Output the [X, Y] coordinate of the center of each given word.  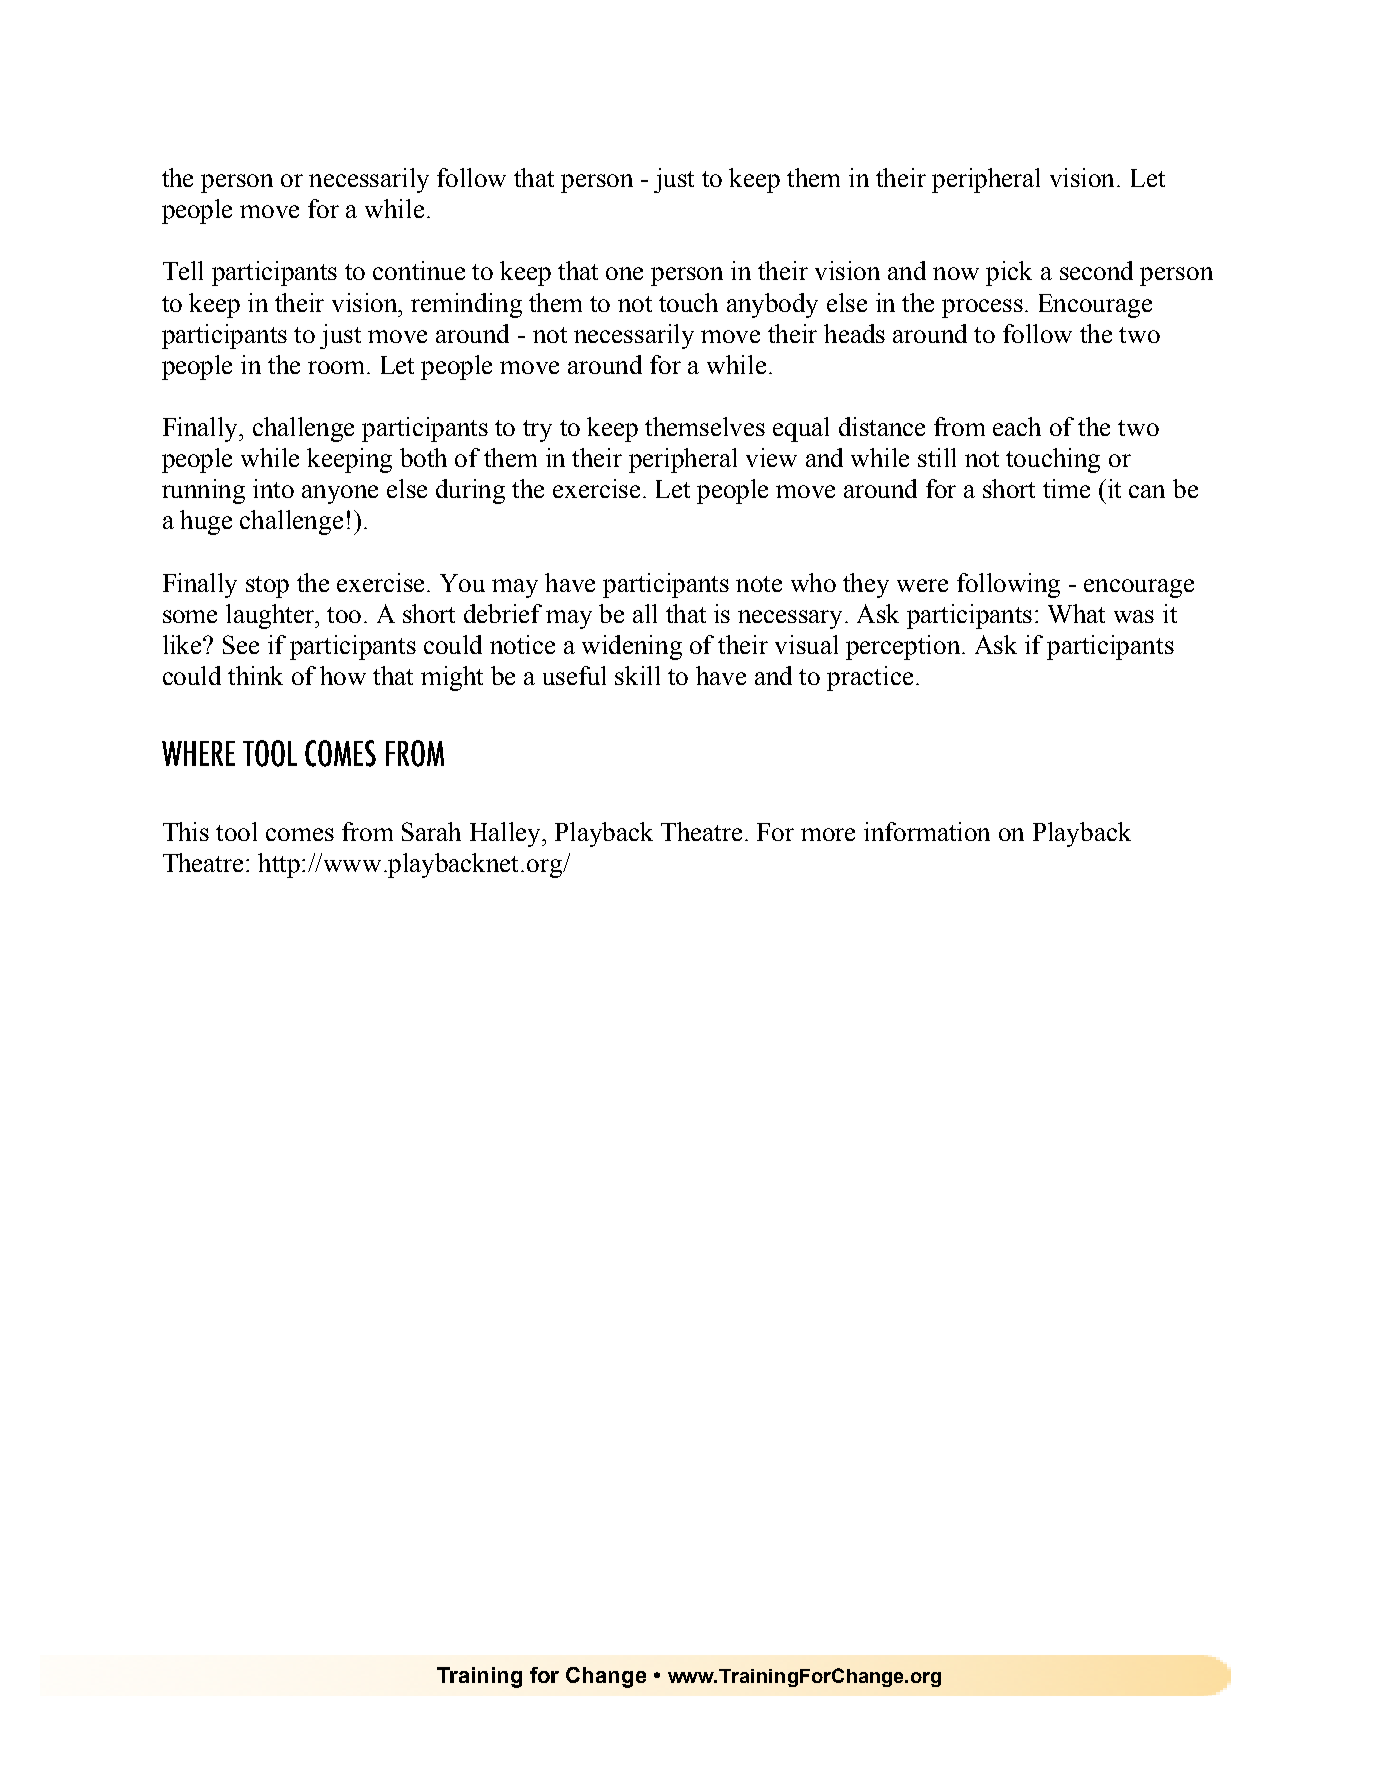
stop [267, 587]
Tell [183, 270]
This [186, 831]
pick [1009, 273]
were [922, 585]
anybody [772, 305]
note [759, 584]
